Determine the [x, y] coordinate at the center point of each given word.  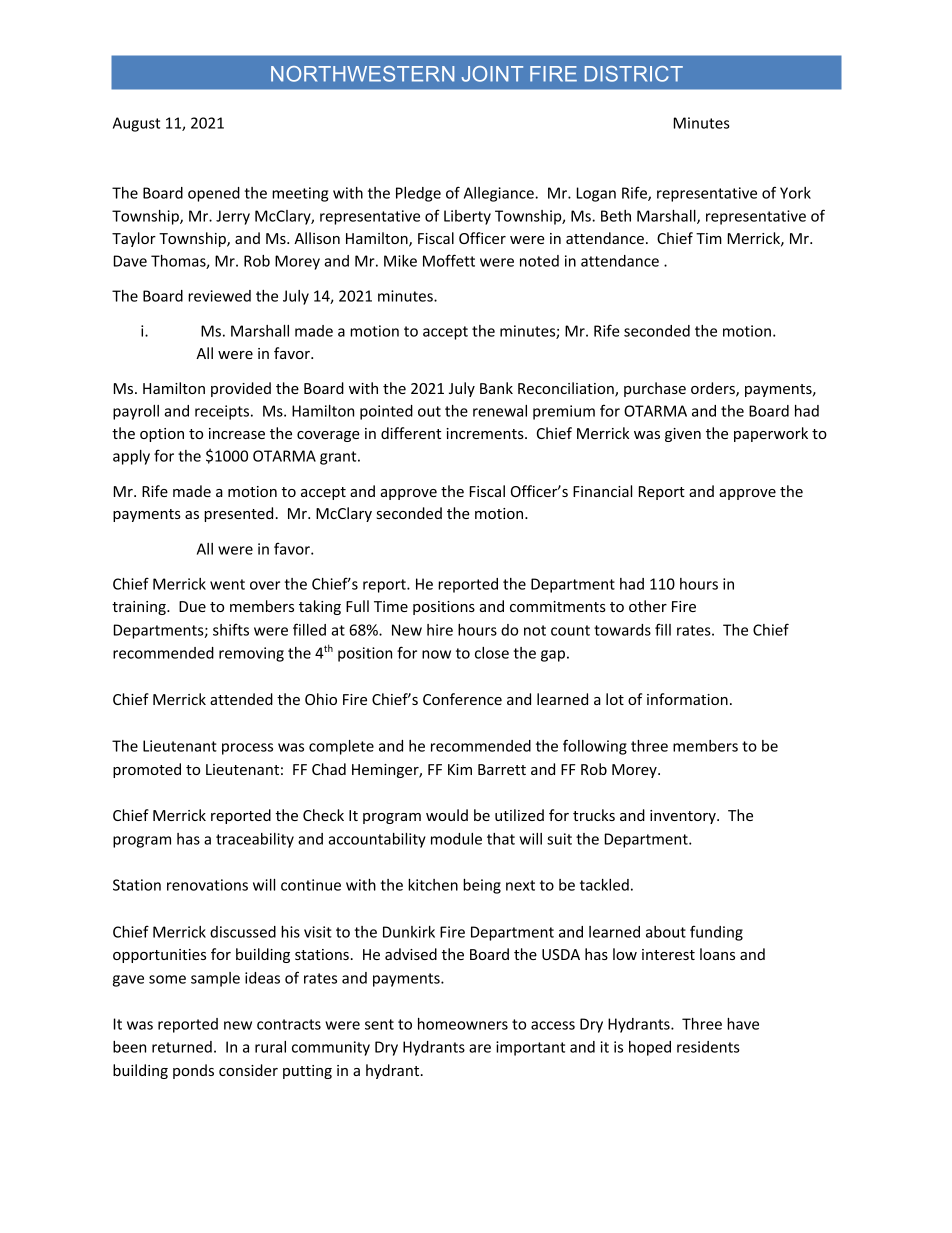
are [480, 1048]
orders [714, 389]
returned [182, 1047]
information [687, 699]
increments [486, 433]
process [247, 749]
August [136, 124]
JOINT [492, 74]
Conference [462, 699]
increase [237, 433]
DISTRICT [634, 74]
